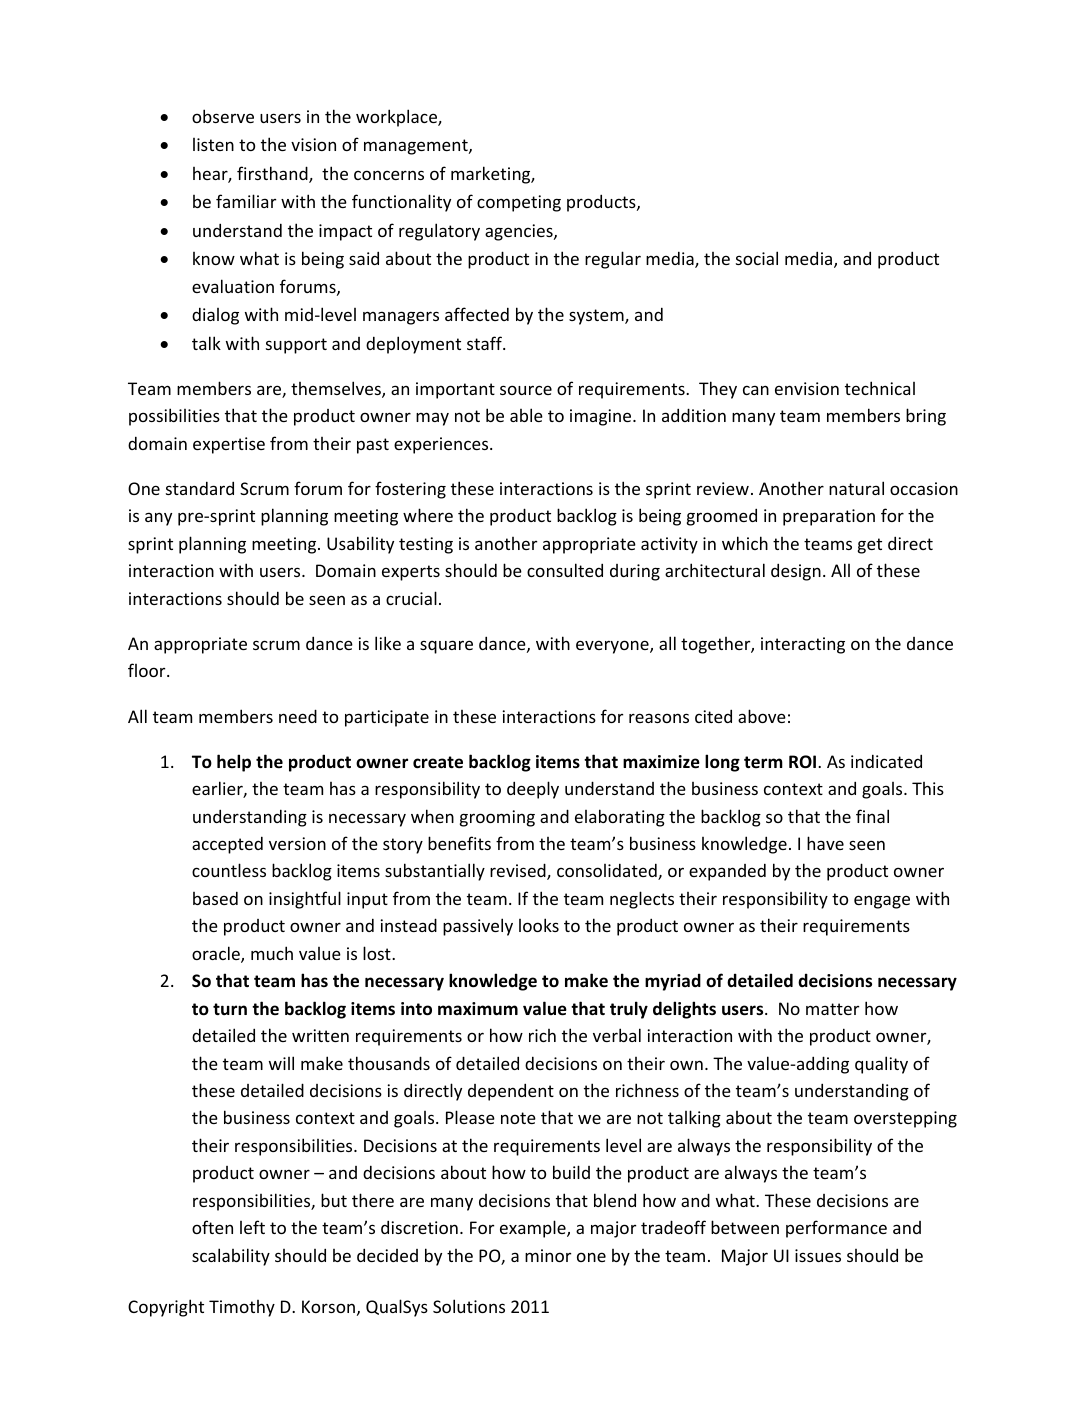 Image resolution: width=1087 pixels, height=1407 pixels. I want to click on scalability, so click(231, 1257).
